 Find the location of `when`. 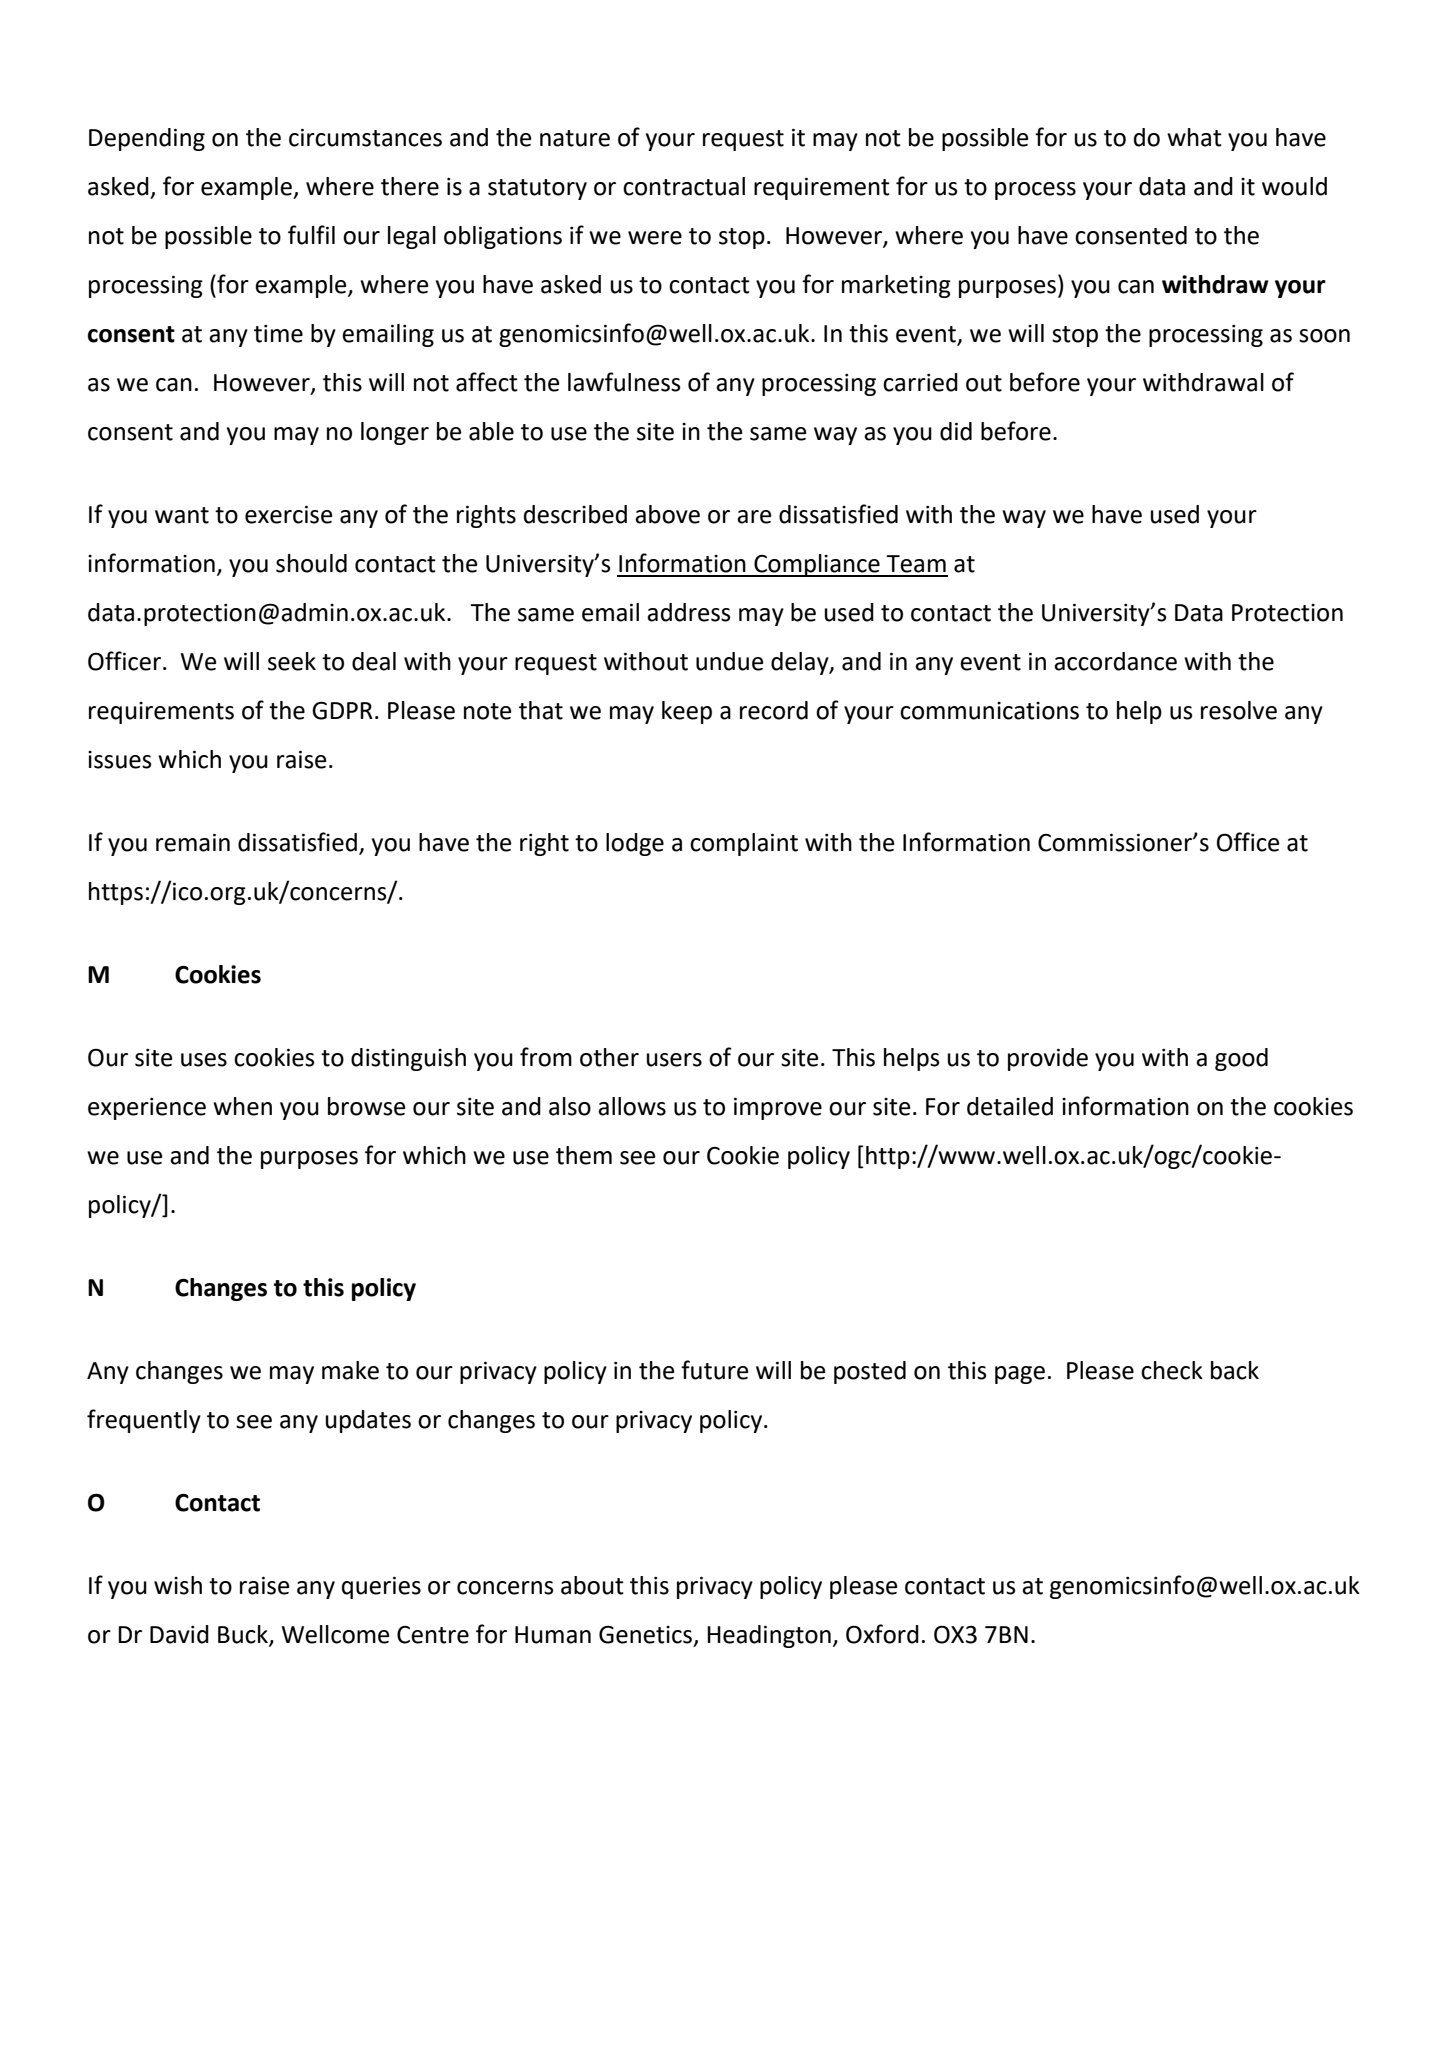

when is located at coordinates (242, 1106).
